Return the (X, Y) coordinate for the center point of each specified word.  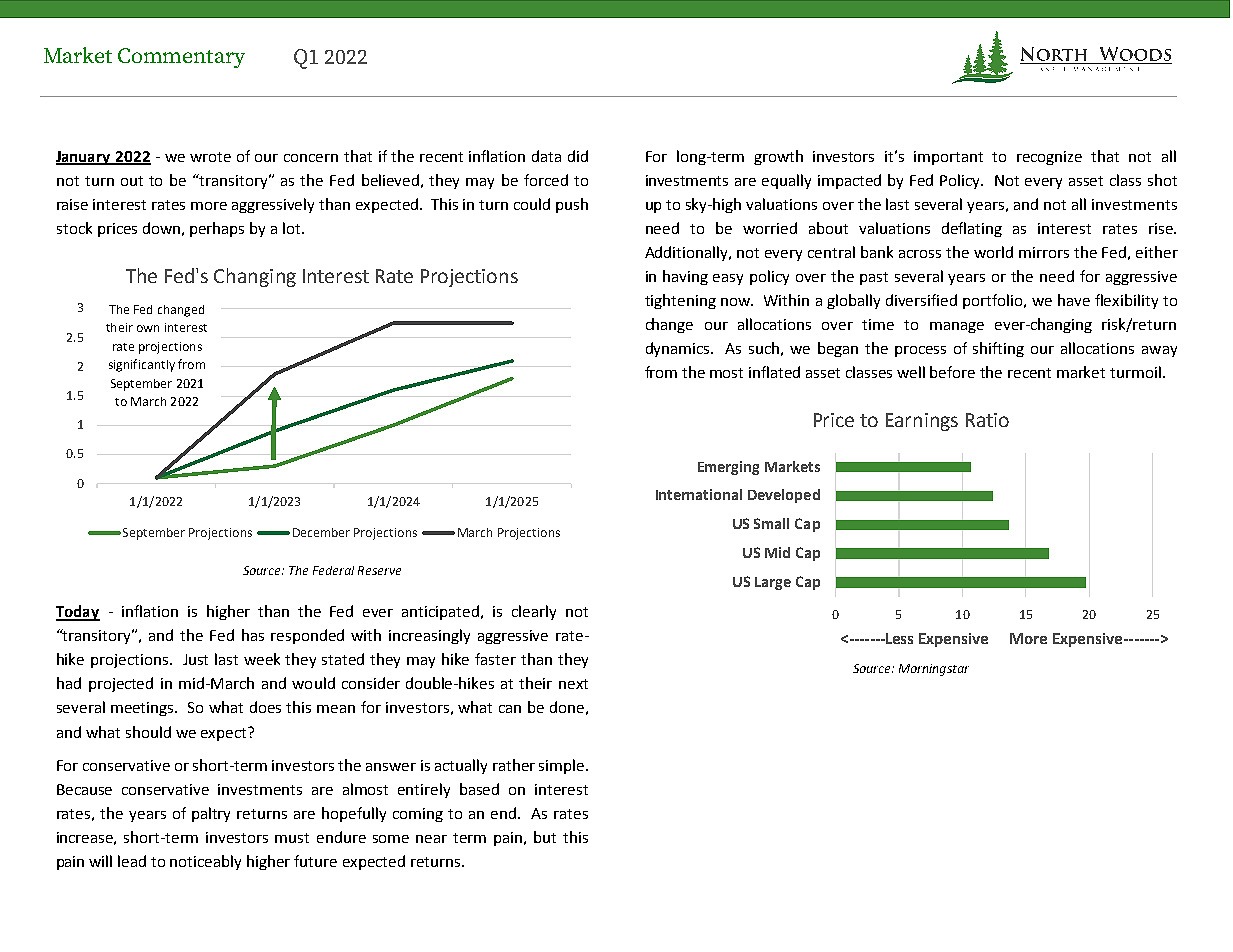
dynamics (679, 349)
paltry (211, 814)
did (578, 156)
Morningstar (934, 670)
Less (898, 638)
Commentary (181, 58)
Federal (333, 570)
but (545, 837)
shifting (998, 349)
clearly (534, 612)
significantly (142, 365)
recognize (1049, 158)
